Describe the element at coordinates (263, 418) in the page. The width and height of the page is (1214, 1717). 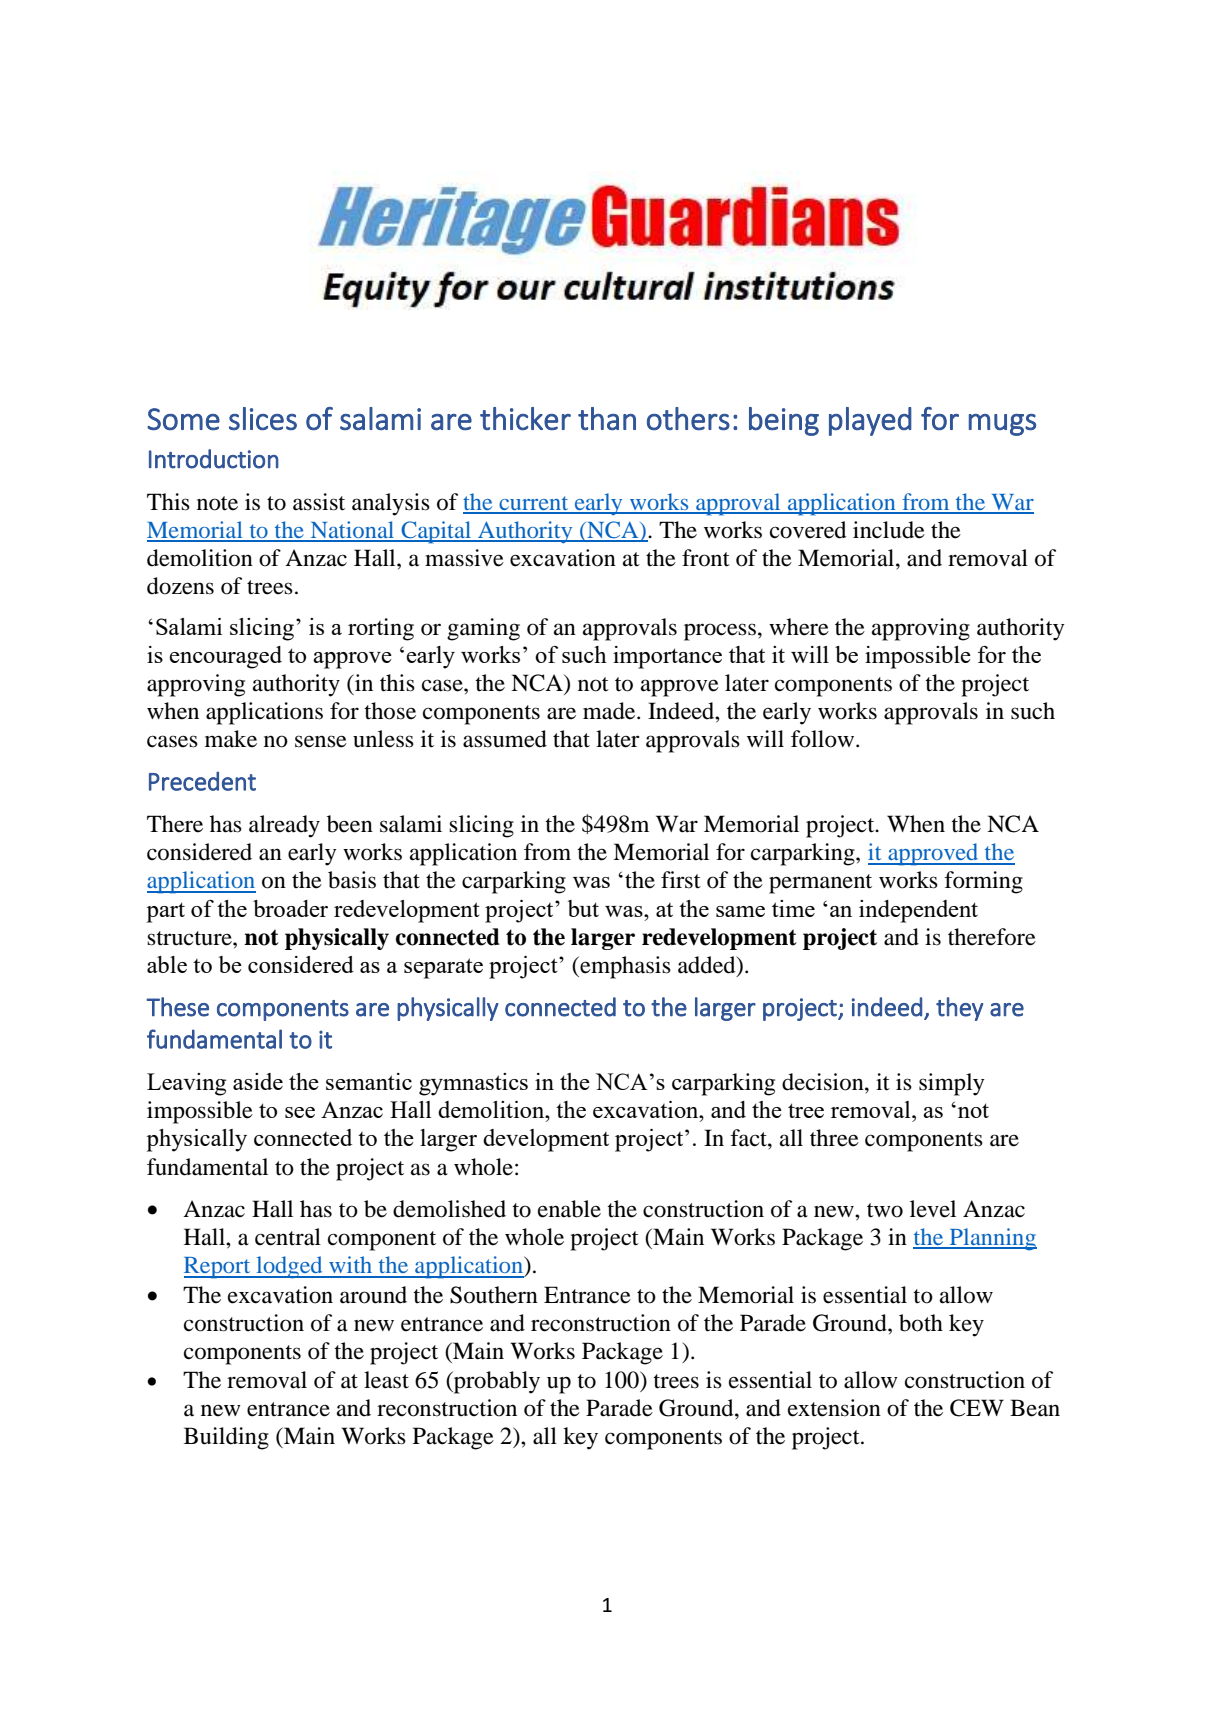
I see `slices` at that location.
